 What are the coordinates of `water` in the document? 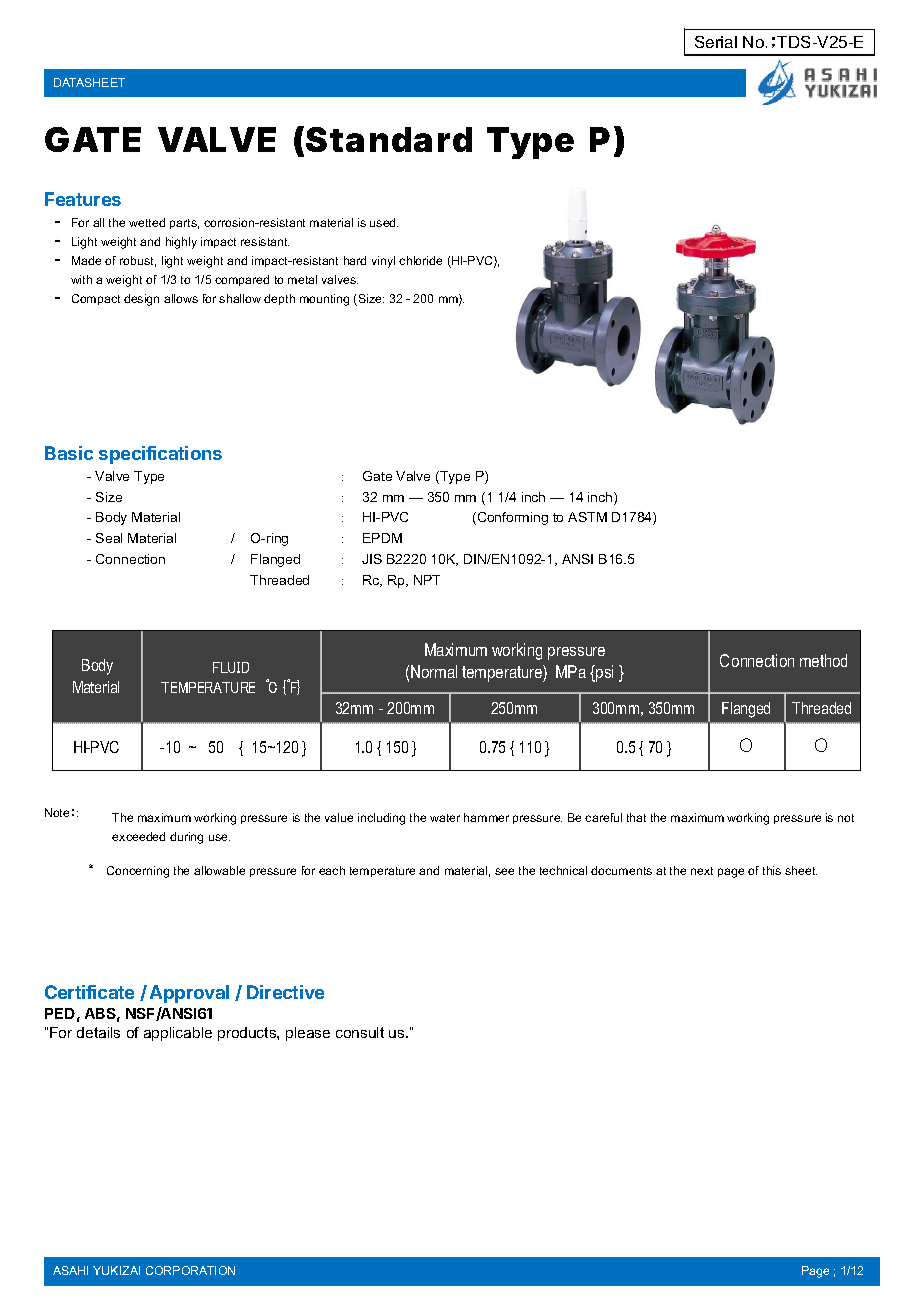 It's located at (445, 818).
